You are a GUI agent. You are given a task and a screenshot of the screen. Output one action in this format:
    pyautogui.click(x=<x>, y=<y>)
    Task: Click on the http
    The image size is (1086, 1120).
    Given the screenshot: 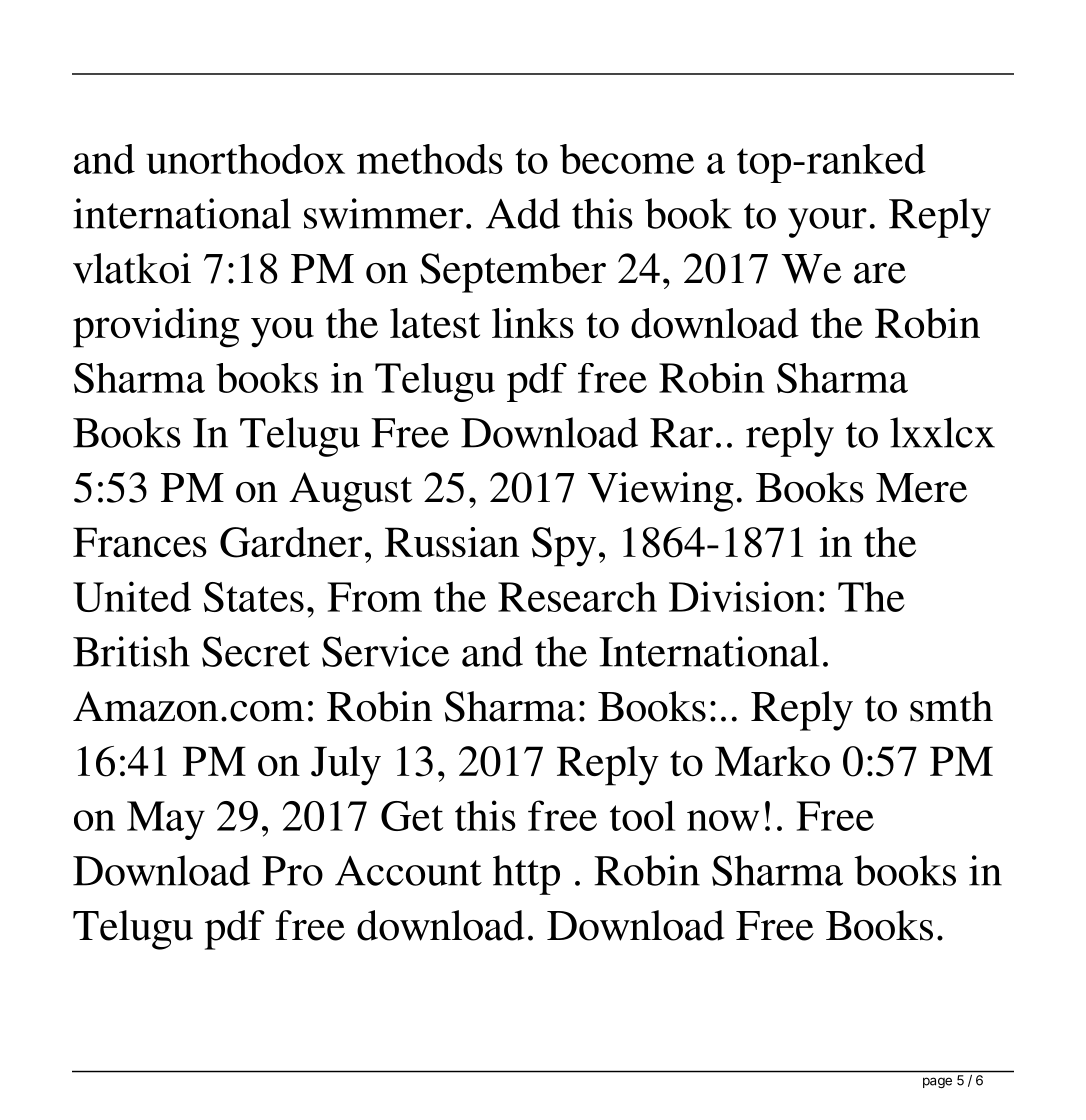 What is the action you would take?
    pyautogui.click(x=526, y=875)
